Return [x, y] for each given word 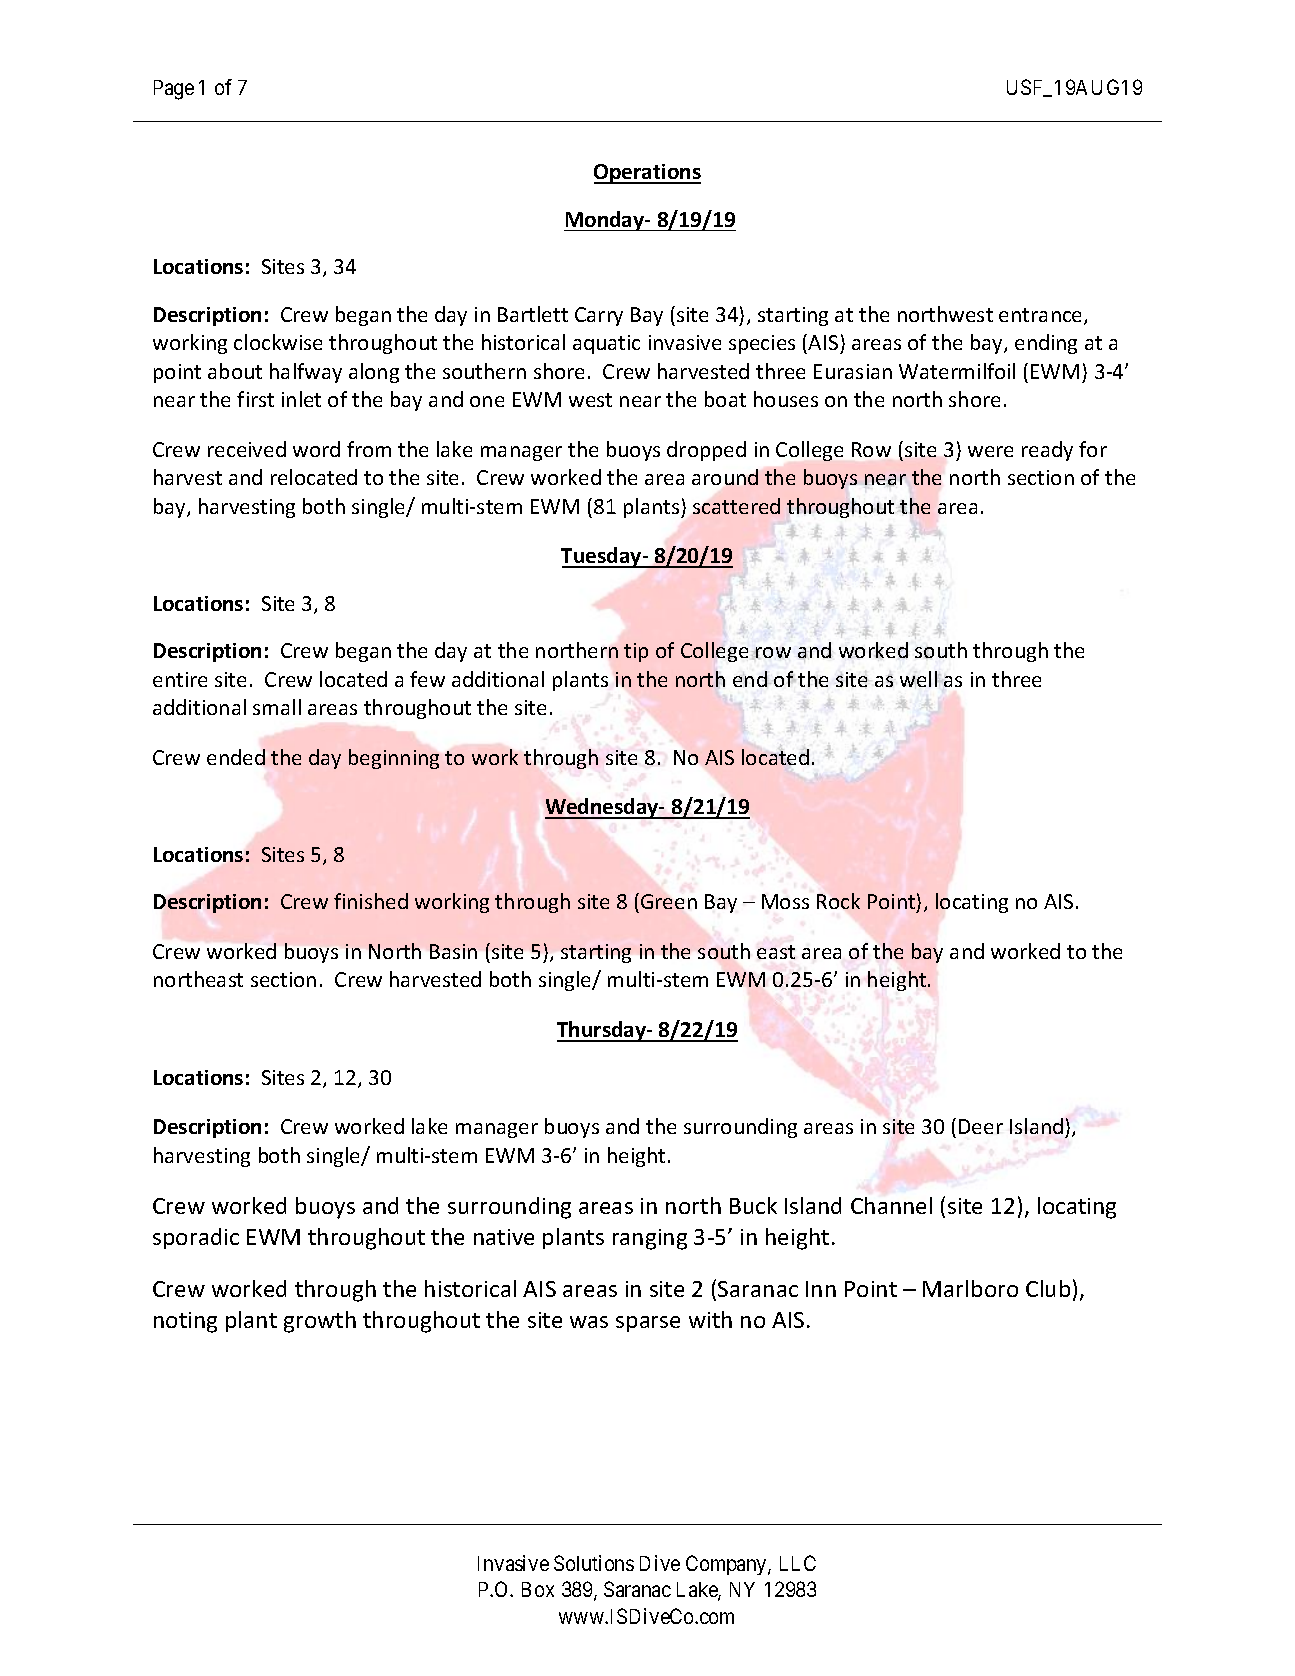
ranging [650, 1239]
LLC [798, 1563]
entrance [1042, 316]
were [990, 451]
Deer [981, 1126]
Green [669, 901]
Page [174, 90]
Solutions [594, 1563]
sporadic [196, 1238]
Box [538, 1589]
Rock [838, 901]
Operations [647, 174]
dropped [706, 451]
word [316, 449]
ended [236, 757]
